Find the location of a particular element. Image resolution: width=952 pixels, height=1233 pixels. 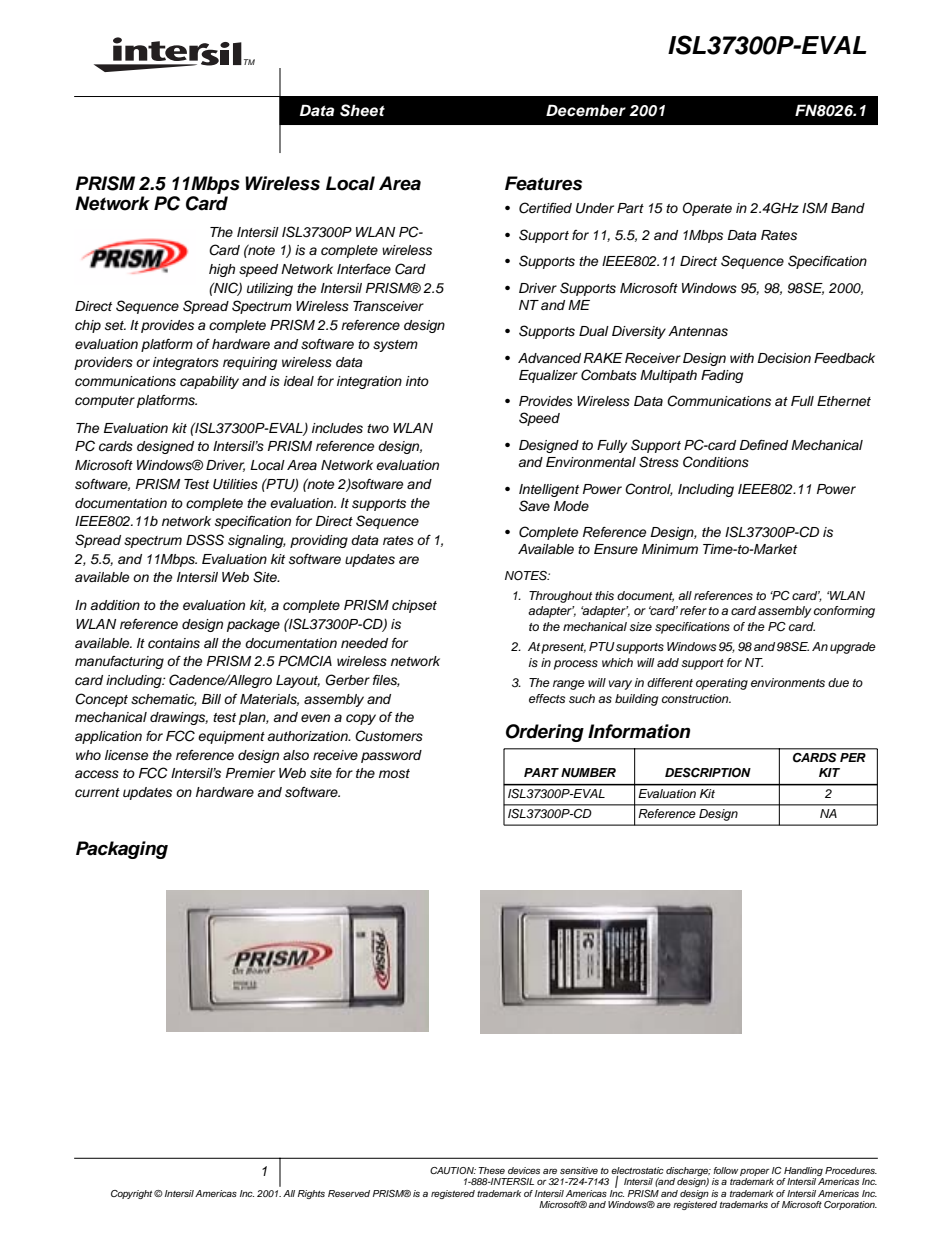

most is located at coordinates (394, 774).
